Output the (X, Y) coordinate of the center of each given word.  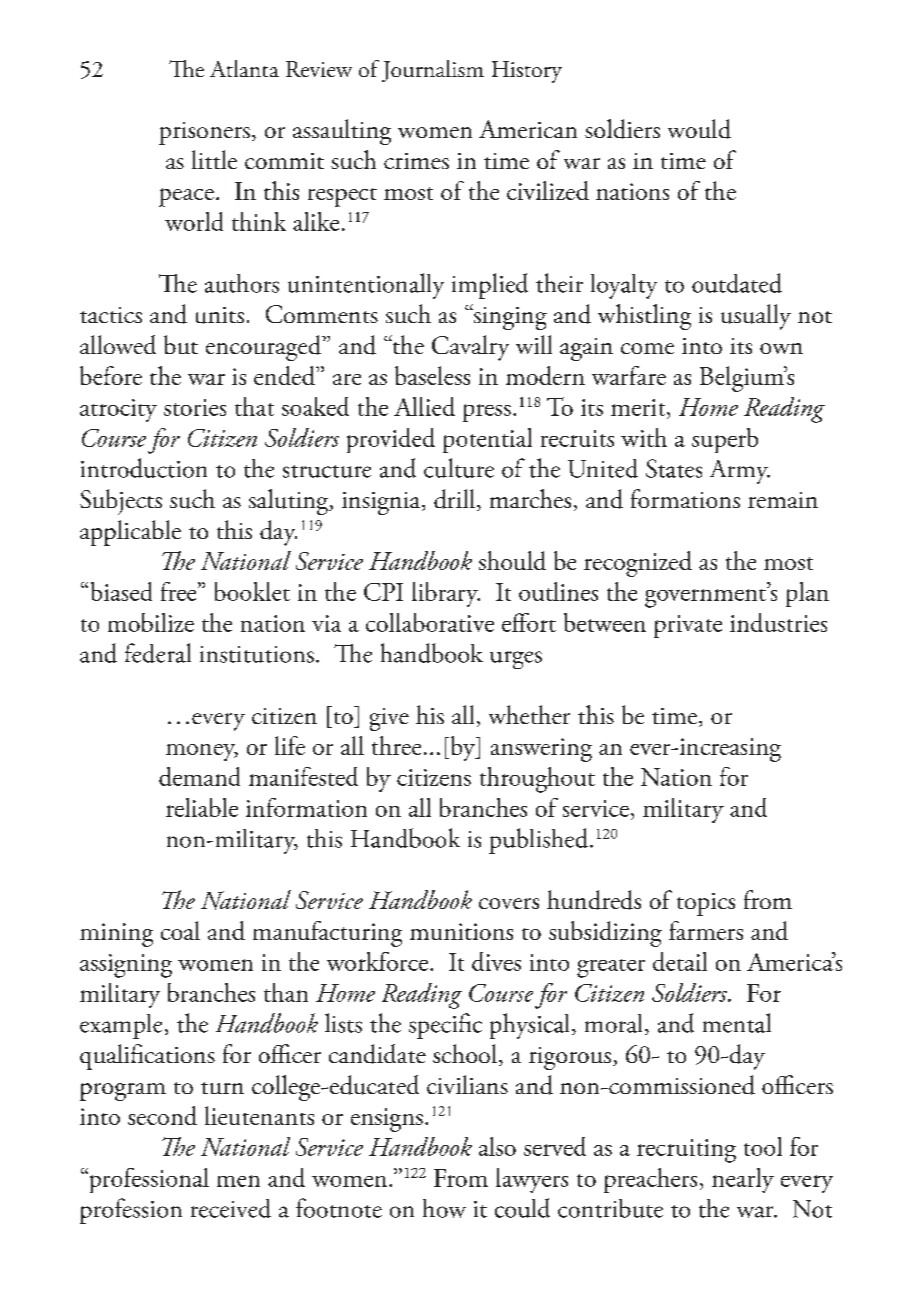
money (202, 752)
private (688, 626)
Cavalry (470, 348)
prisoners (204, 133)
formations (685, 498)
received (231, 1208)
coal (180, 930)
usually (756, 317)
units (220, 315)
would (699, 129)
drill (456, 500)
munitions (461, 931)
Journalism (433, 71)
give (389, 719)
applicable (130, 533)
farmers (706, 930)
